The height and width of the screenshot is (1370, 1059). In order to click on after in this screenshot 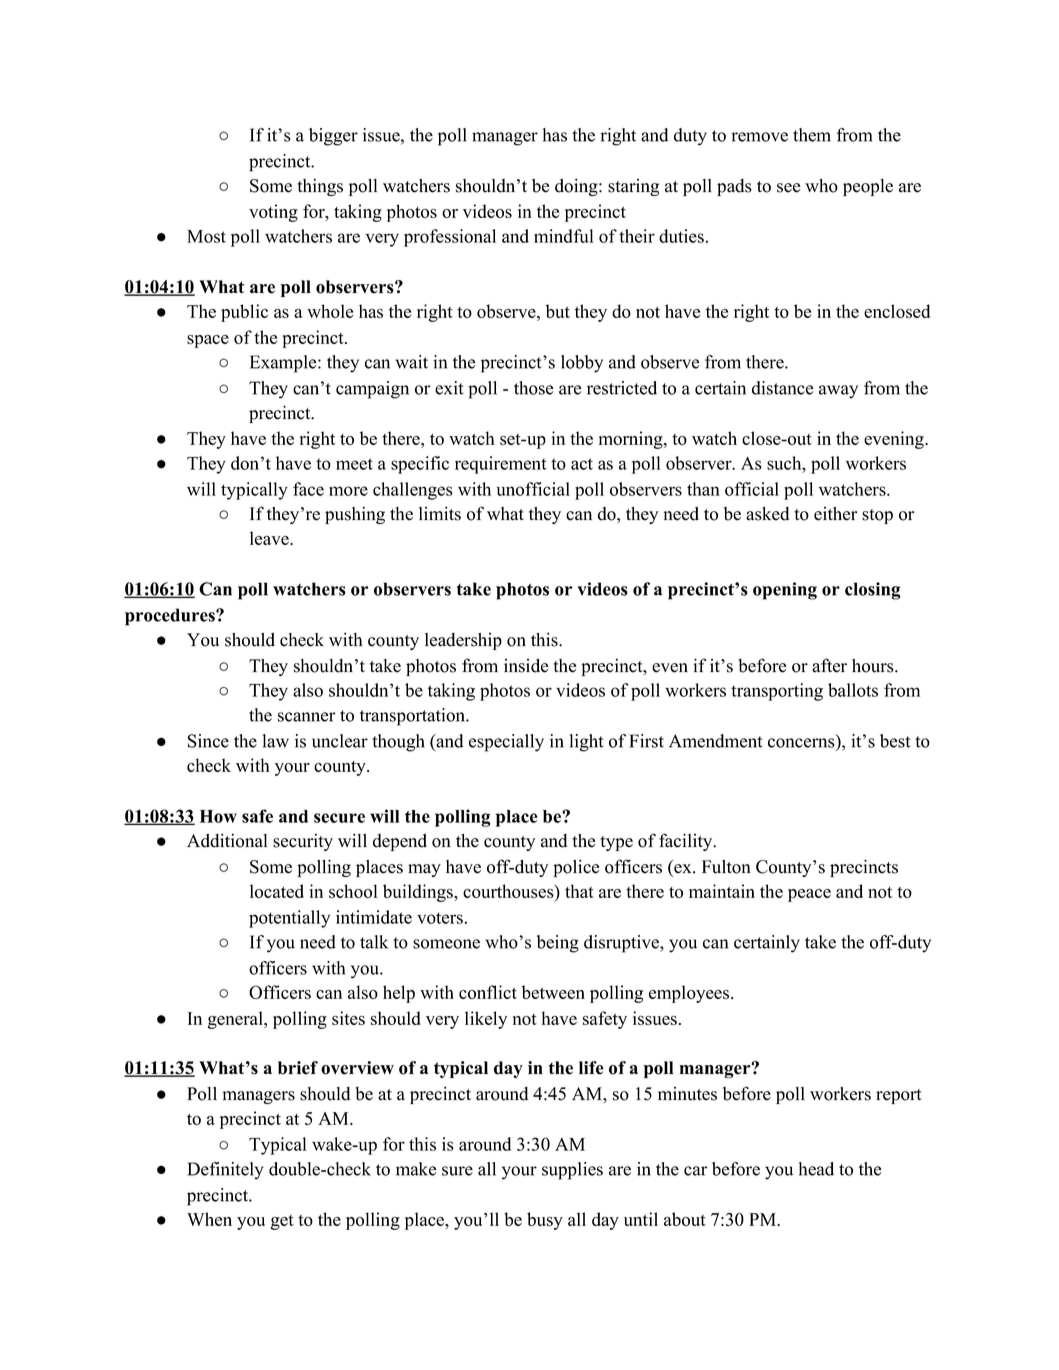, I will do `click(829, 665)`.
